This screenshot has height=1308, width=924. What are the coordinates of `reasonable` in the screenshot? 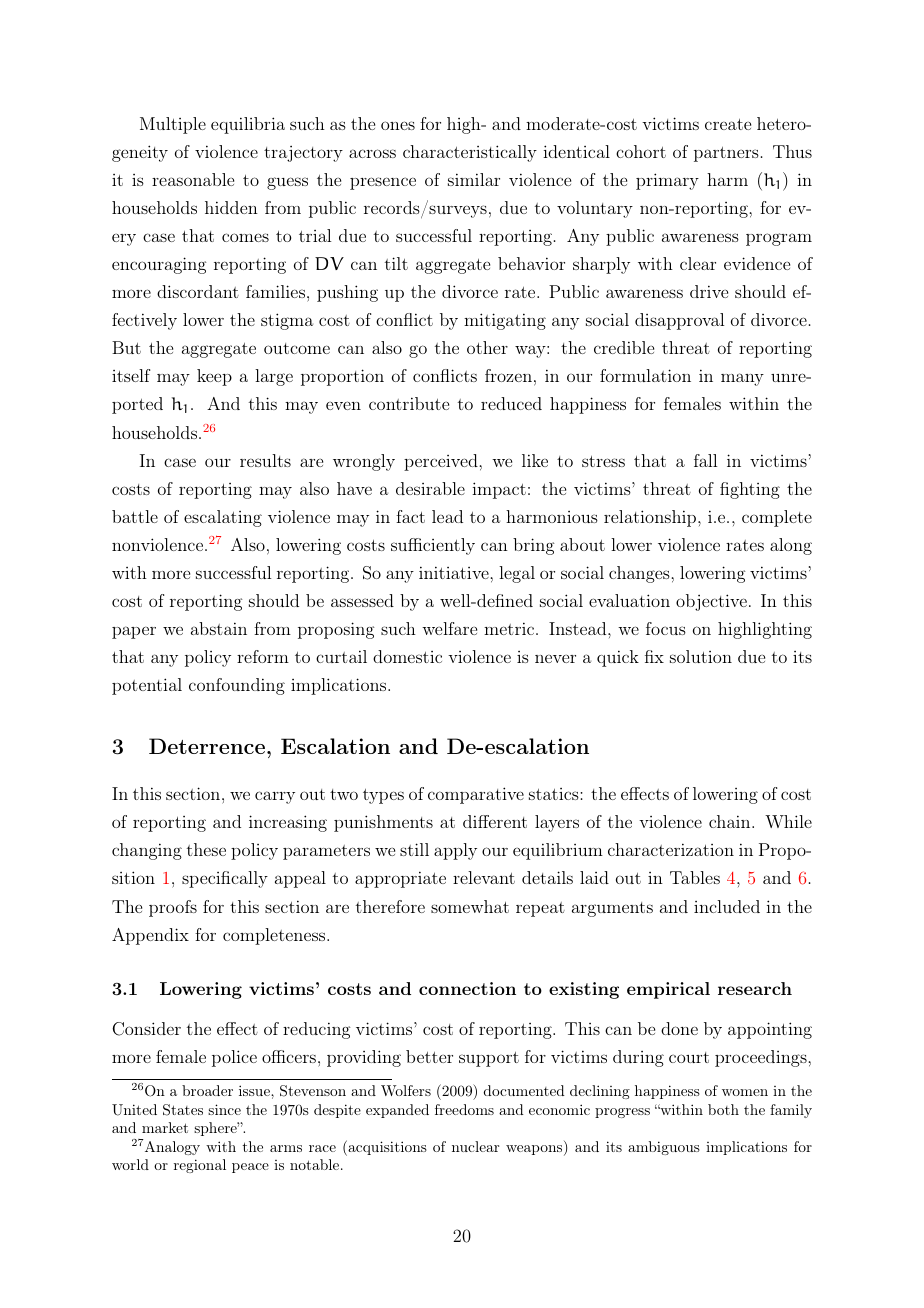 It's located at (193, 179).
